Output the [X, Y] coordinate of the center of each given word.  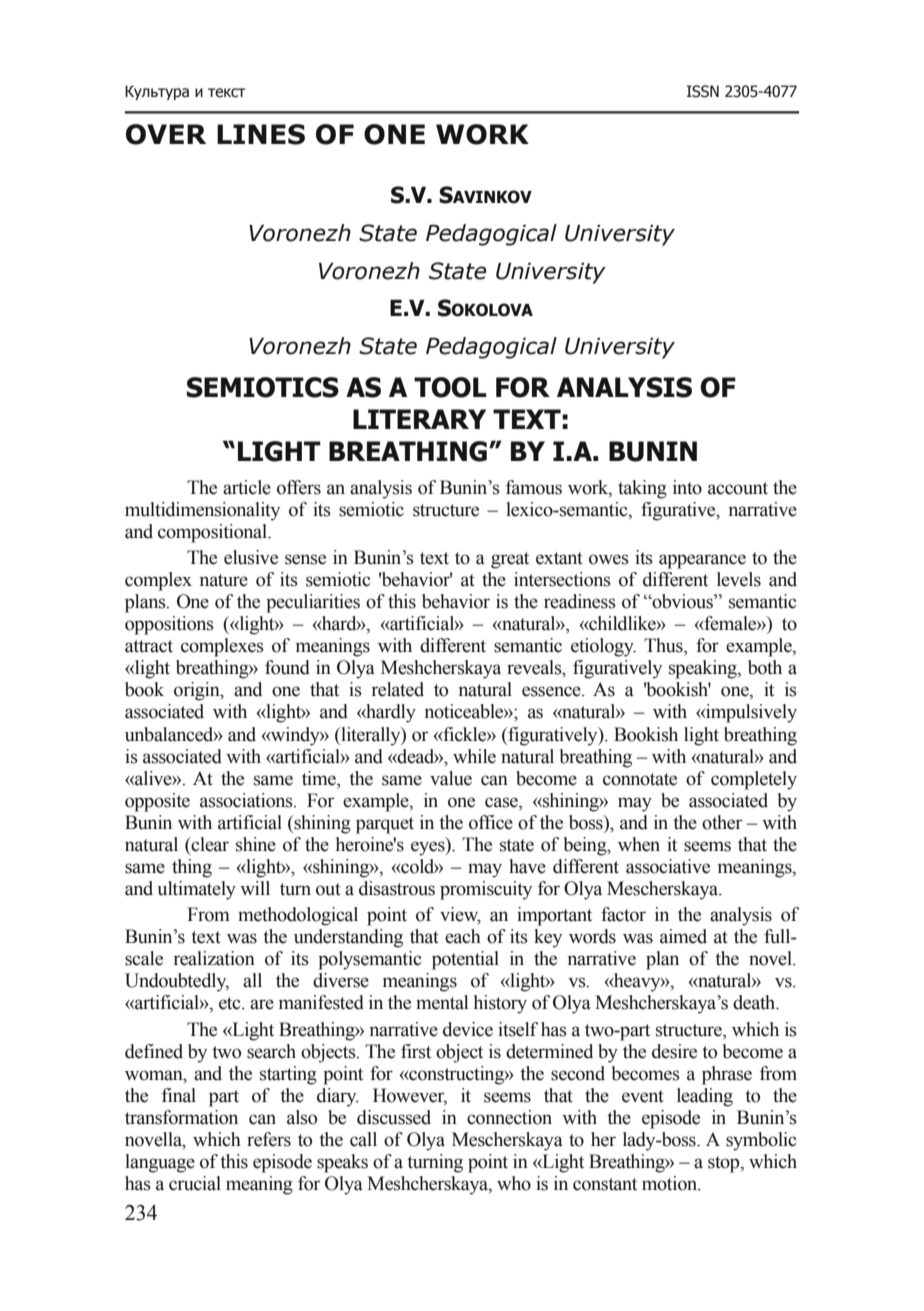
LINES [261, 134]
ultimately [196, 890]
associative [668, 866]
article [247, 487]
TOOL [450, 387]
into [687, 487]
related [397, 689]
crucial [195, 1183]
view [460, 915]
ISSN [703, 91]
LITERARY [419, 419]
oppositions [169, 625]
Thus [664, 646]
